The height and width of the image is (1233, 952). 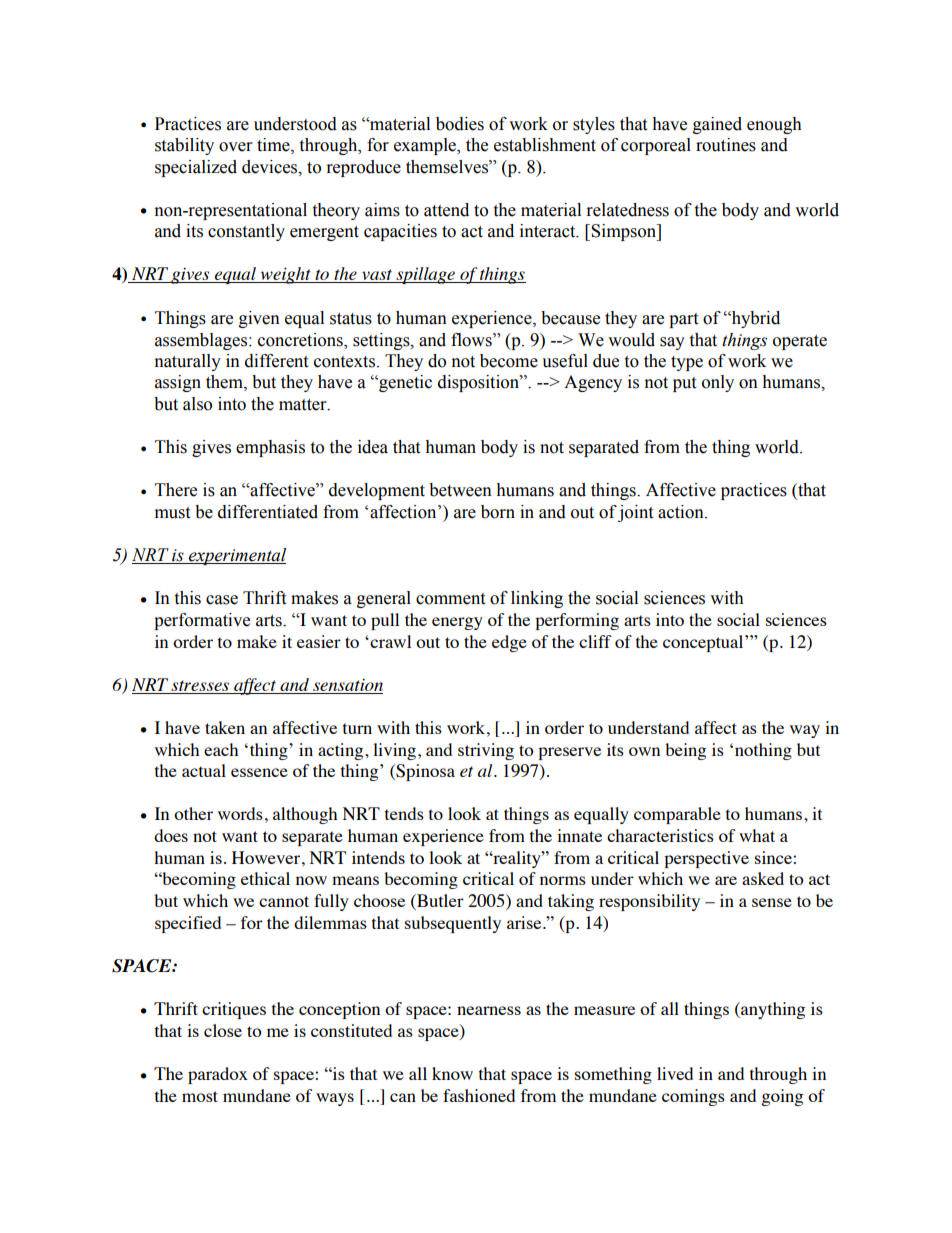 What do you see at coordinates (222, 600) in the image?
I see `case` at bounding box center [222, 600].
